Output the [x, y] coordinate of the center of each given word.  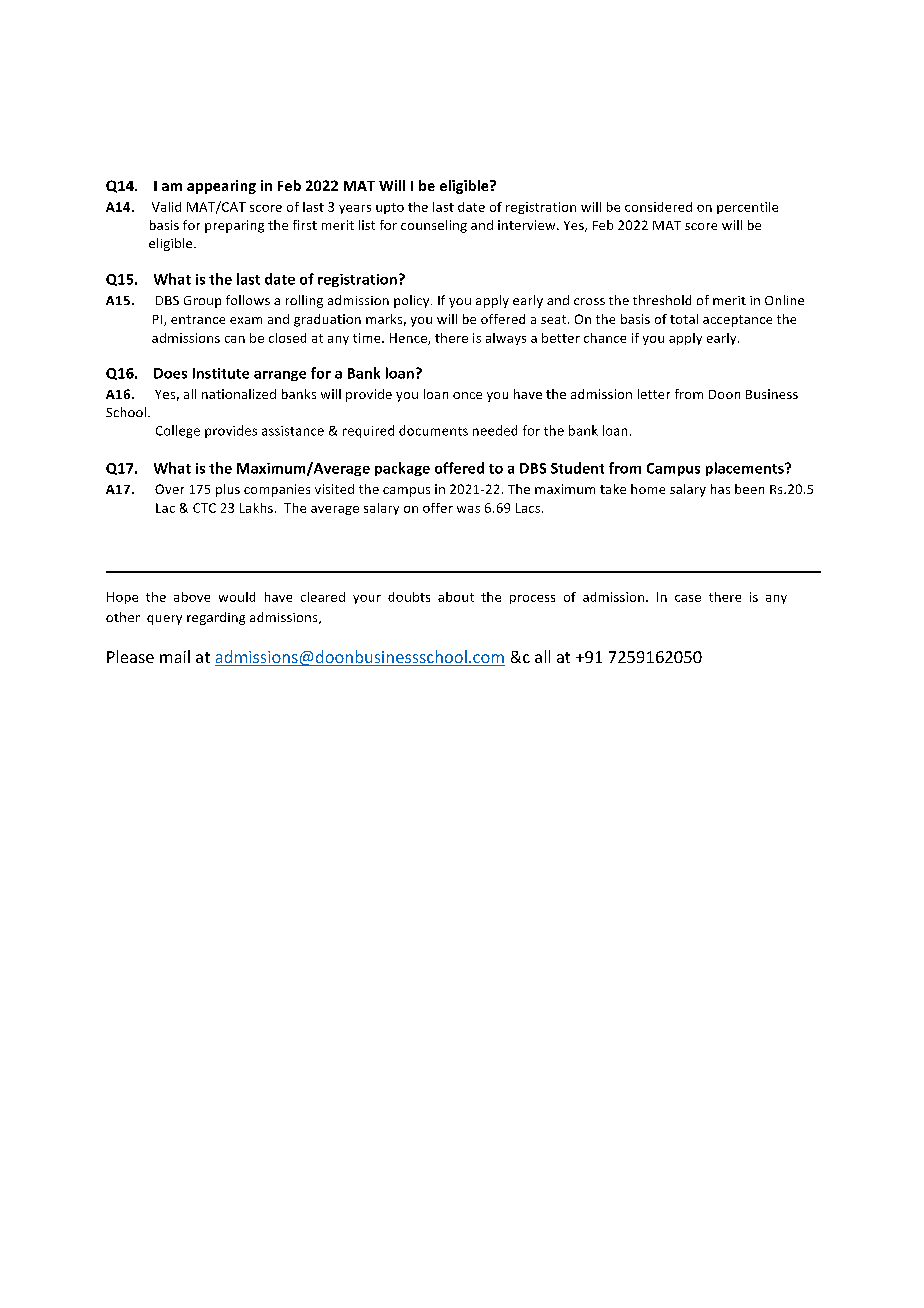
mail [175, 656]
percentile [747, 208]
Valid [166, 207]
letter [654, 394]
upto [390, 208]
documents [433, 430]
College [178, 431]
